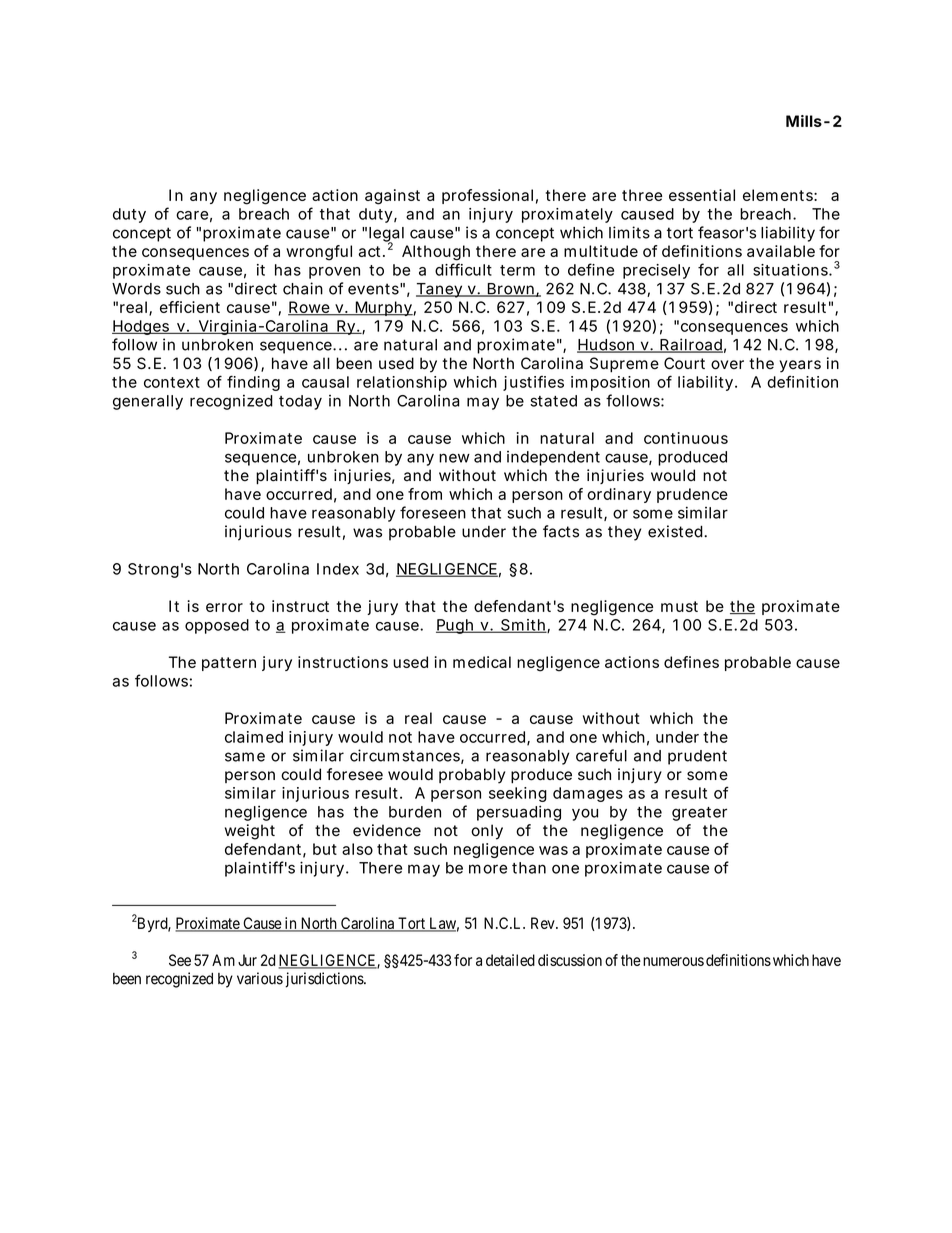  I want to click on essential, so click(702, 195).
